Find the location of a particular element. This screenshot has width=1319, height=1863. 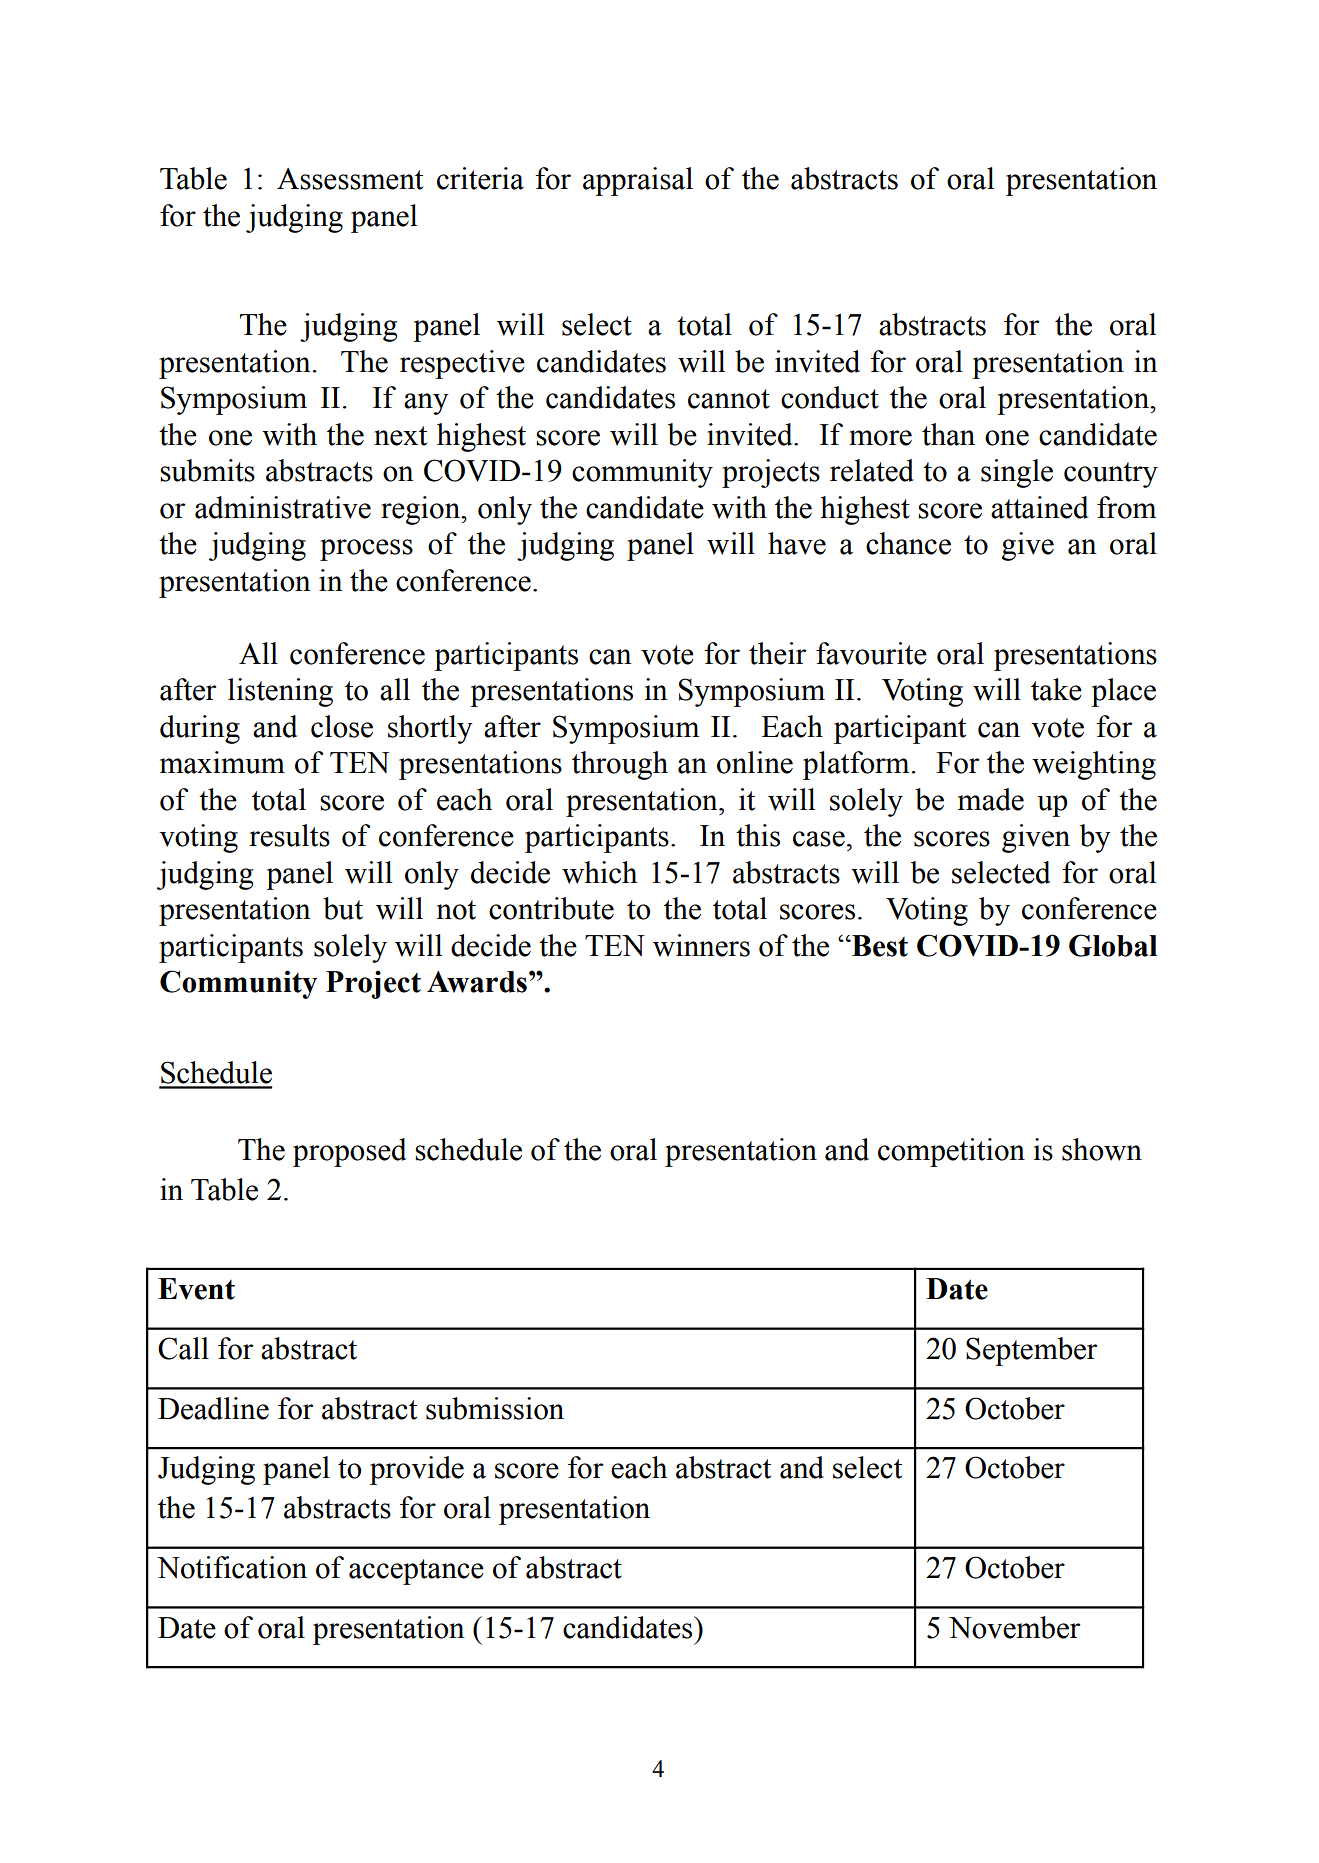

proposed is located at coordinates (350, 1152).
